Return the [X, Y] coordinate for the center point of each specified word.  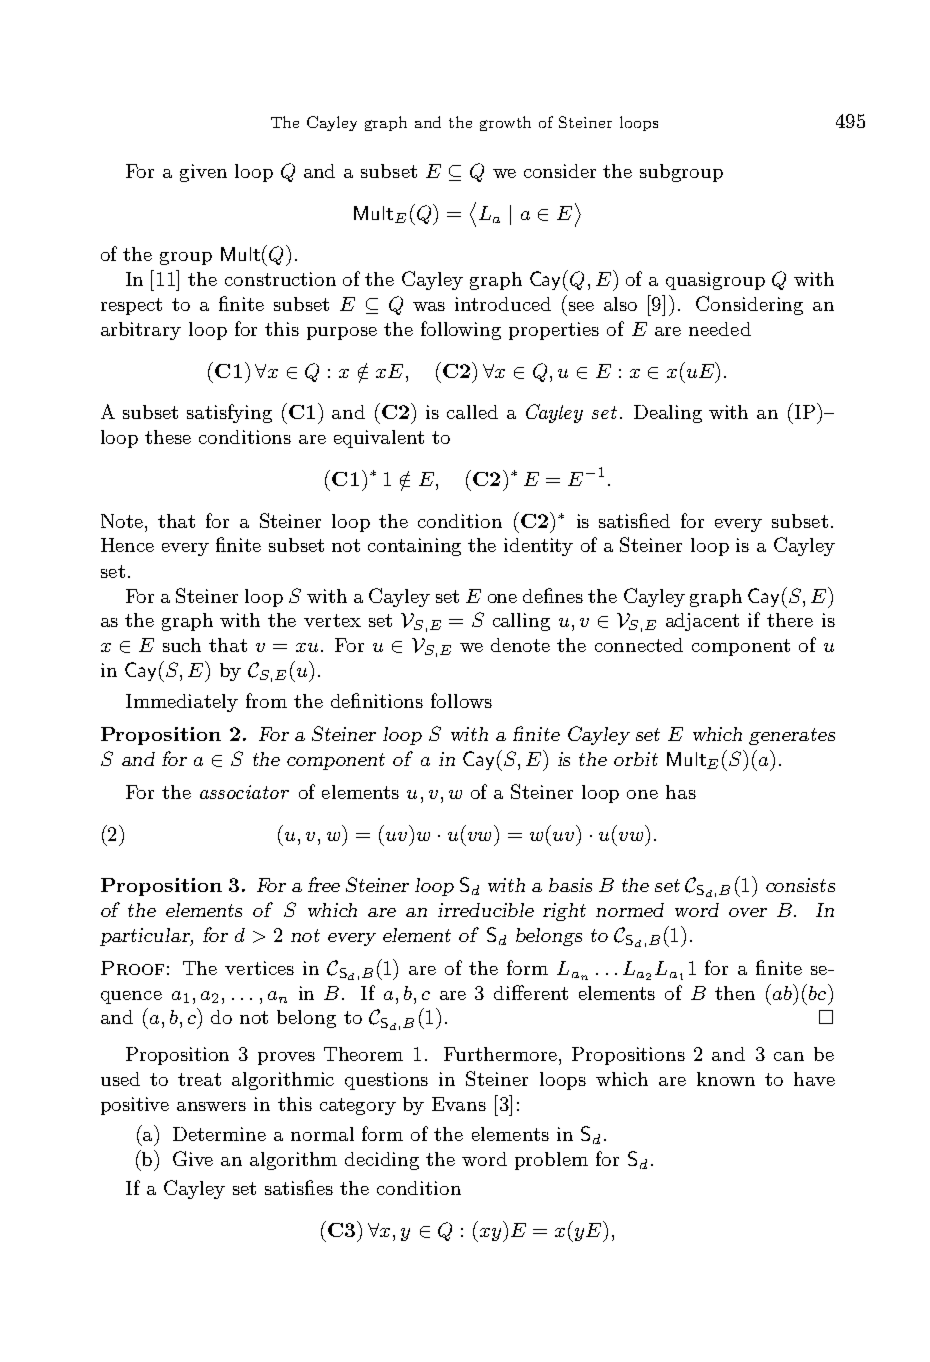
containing [414, 547]
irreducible [486, 910]
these [168, 437]
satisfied [634, 520]
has [681, 792]
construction [280, 279]
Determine [219, 1134]
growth [505, 123]
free [324, 884]
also [620, 304]
